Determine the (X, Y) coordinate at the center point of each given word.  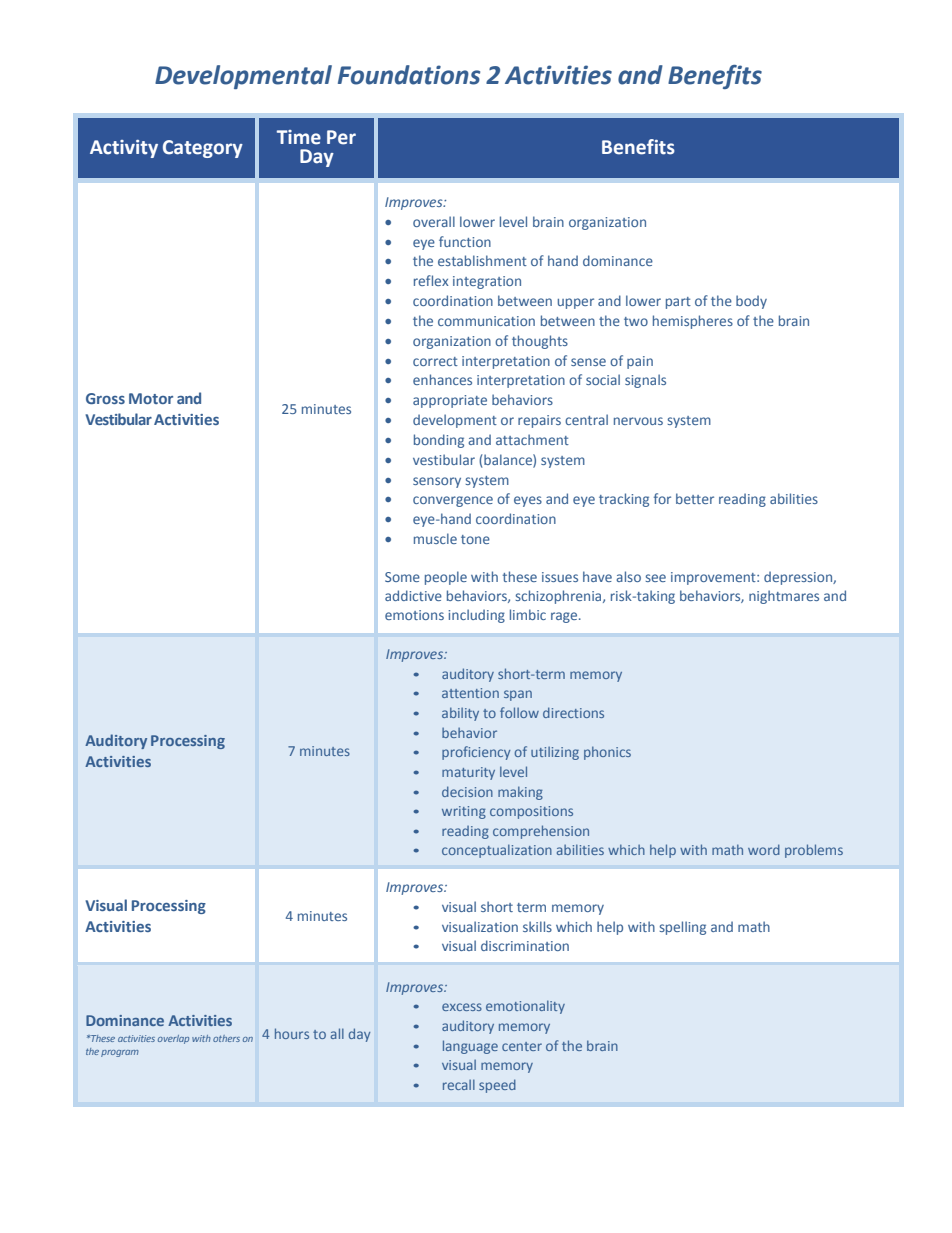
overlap (173, 1039)
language (470, 1047)
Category (203, 149)
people (446, 578)
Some (402, 577)
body (751, 302)
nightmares (784, 597)
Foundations (409, 75)
